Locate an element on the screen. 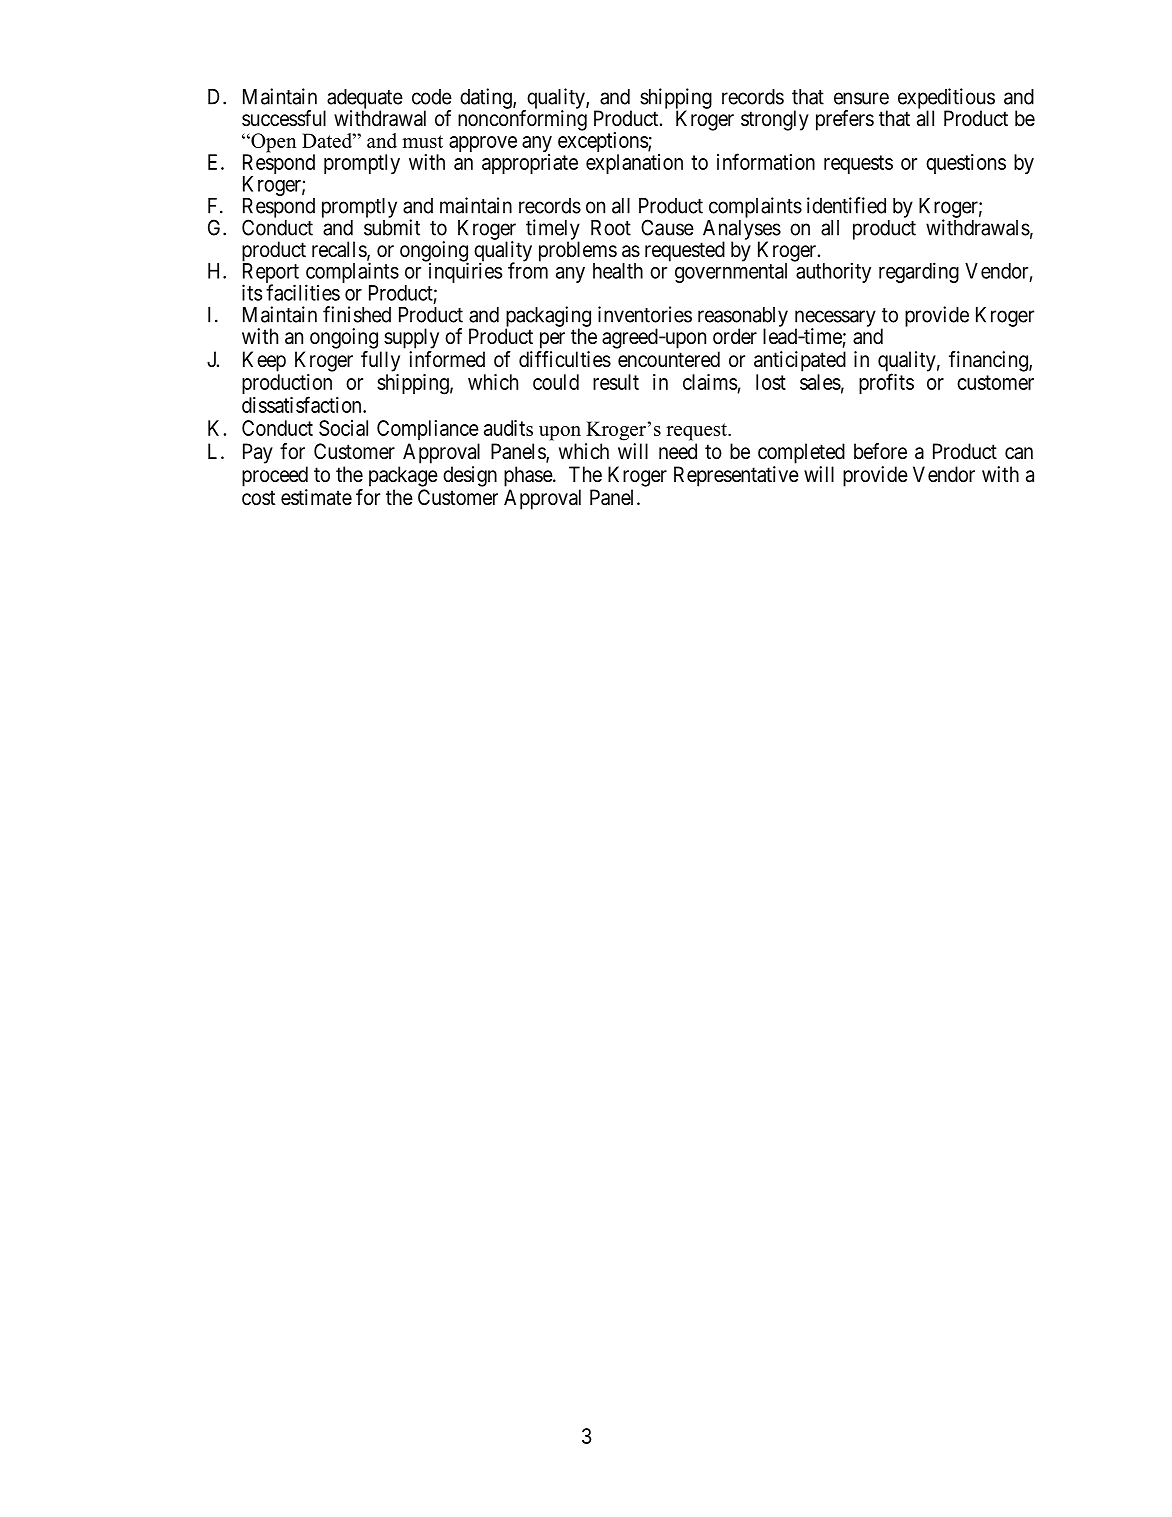 The width and height of the screenshot is (1172, 1517). profits is located at coordinates (886, 383).
